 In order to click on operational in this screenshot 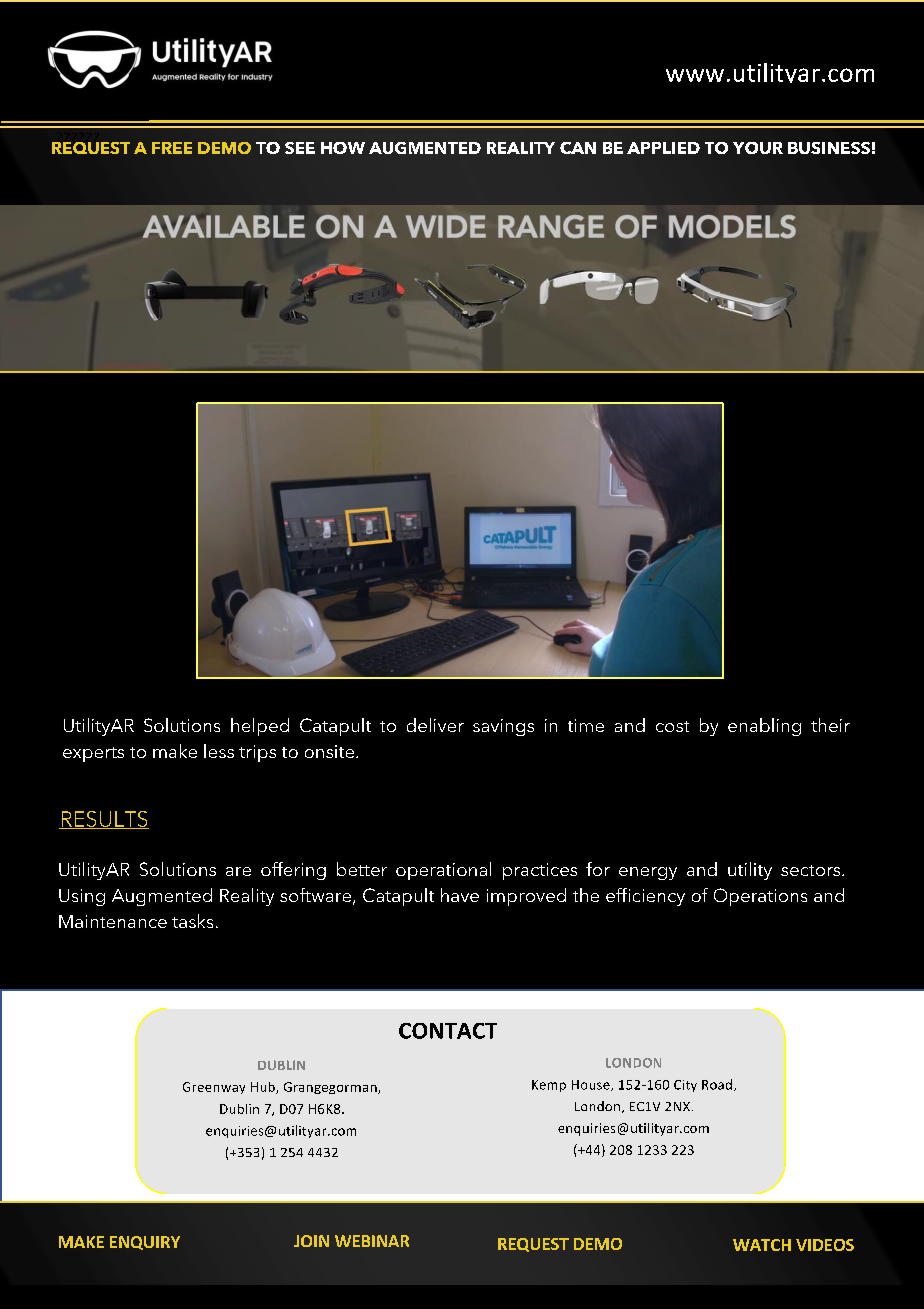, I will do `click(443, 871)`.
